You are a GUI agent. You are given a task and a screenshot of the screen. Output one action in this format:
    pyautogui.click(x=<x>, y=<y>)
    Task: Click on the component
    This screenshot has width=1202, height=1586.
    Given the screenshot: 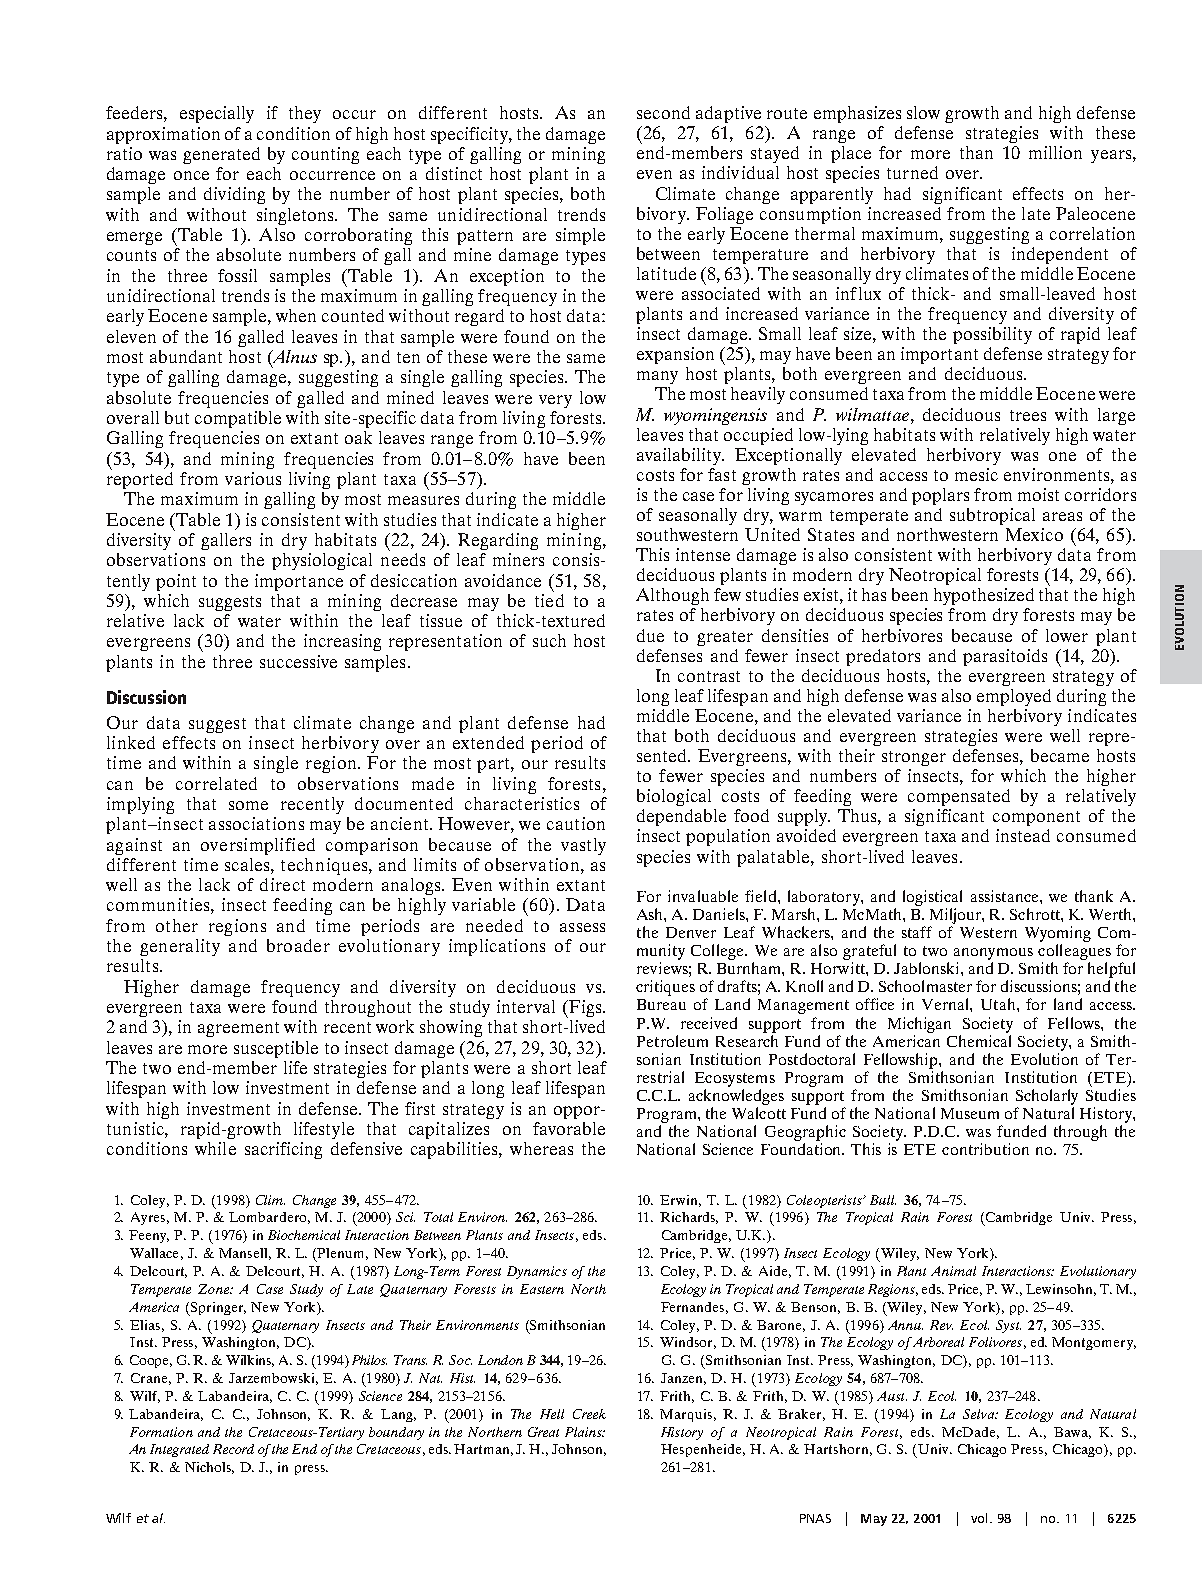 What is the action you would take?
    pyautogui.click(x=1036, y=818)
